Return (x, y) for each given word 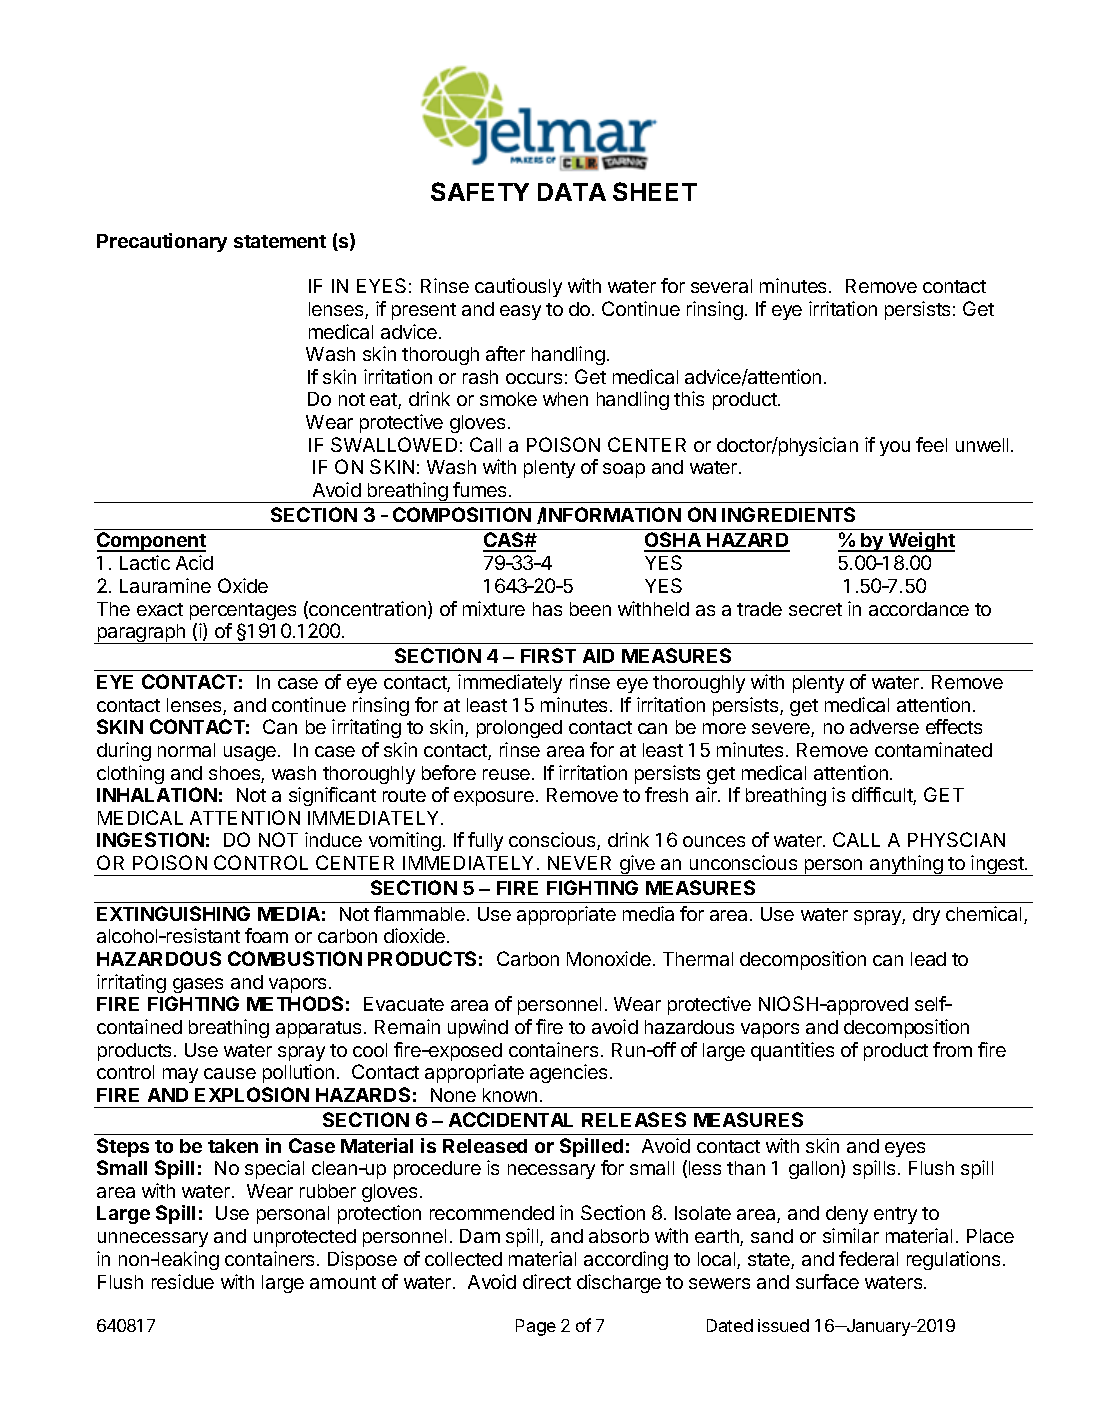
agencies (570, 1073)
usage (250, 753)
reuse (508, 774)
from (952, 1049)
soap (624, 470)
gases (198, 985)
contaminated (933, 749)
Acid (194, 562)
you (895, 448)
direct (547, 1281)
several (721, 286)
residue (183, 1281)
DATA (572, 192)
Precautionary (162, 242)
